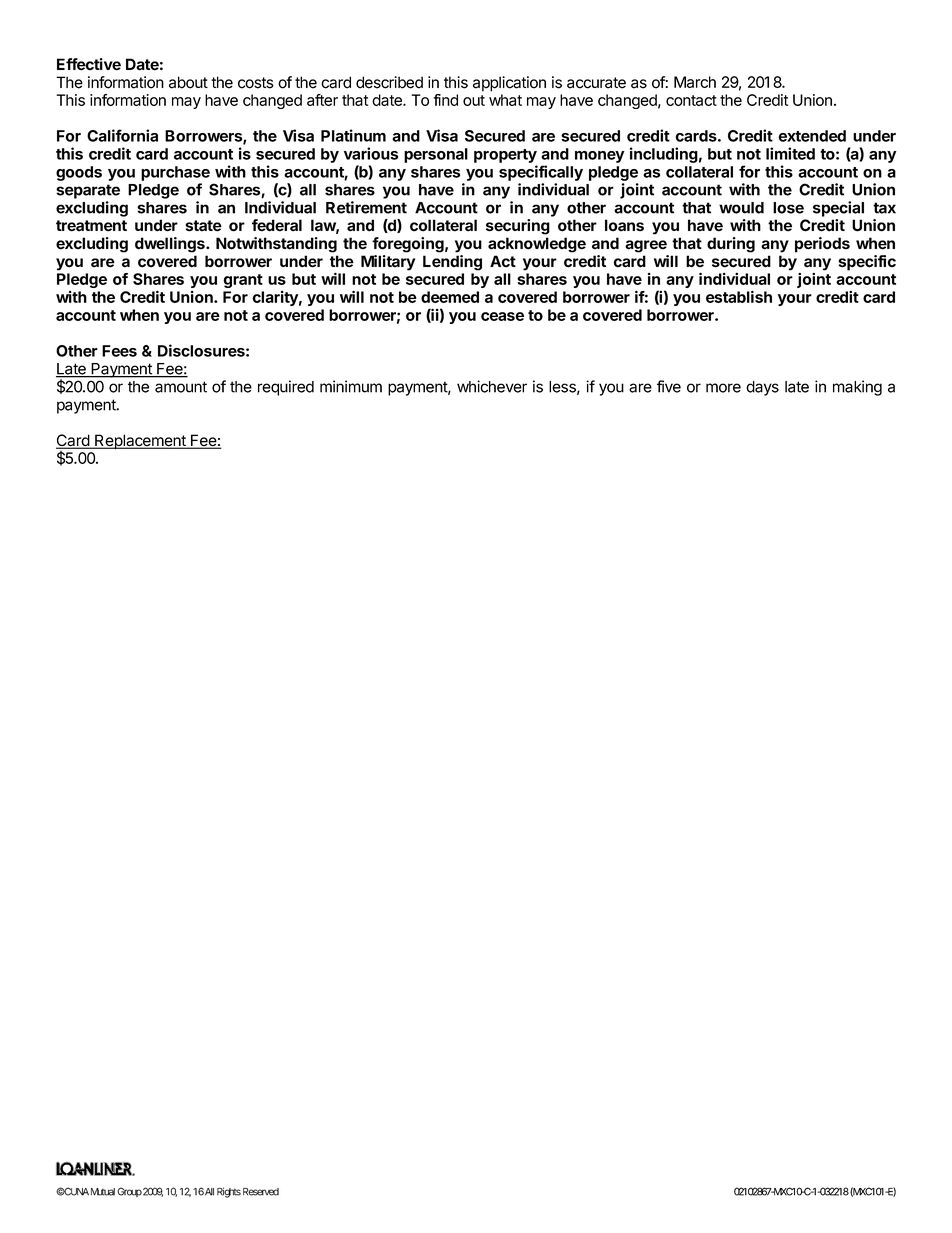 Image resolution: width=952 pixels, height=1233 pixels. I want to click on more, so click(723, 388).
